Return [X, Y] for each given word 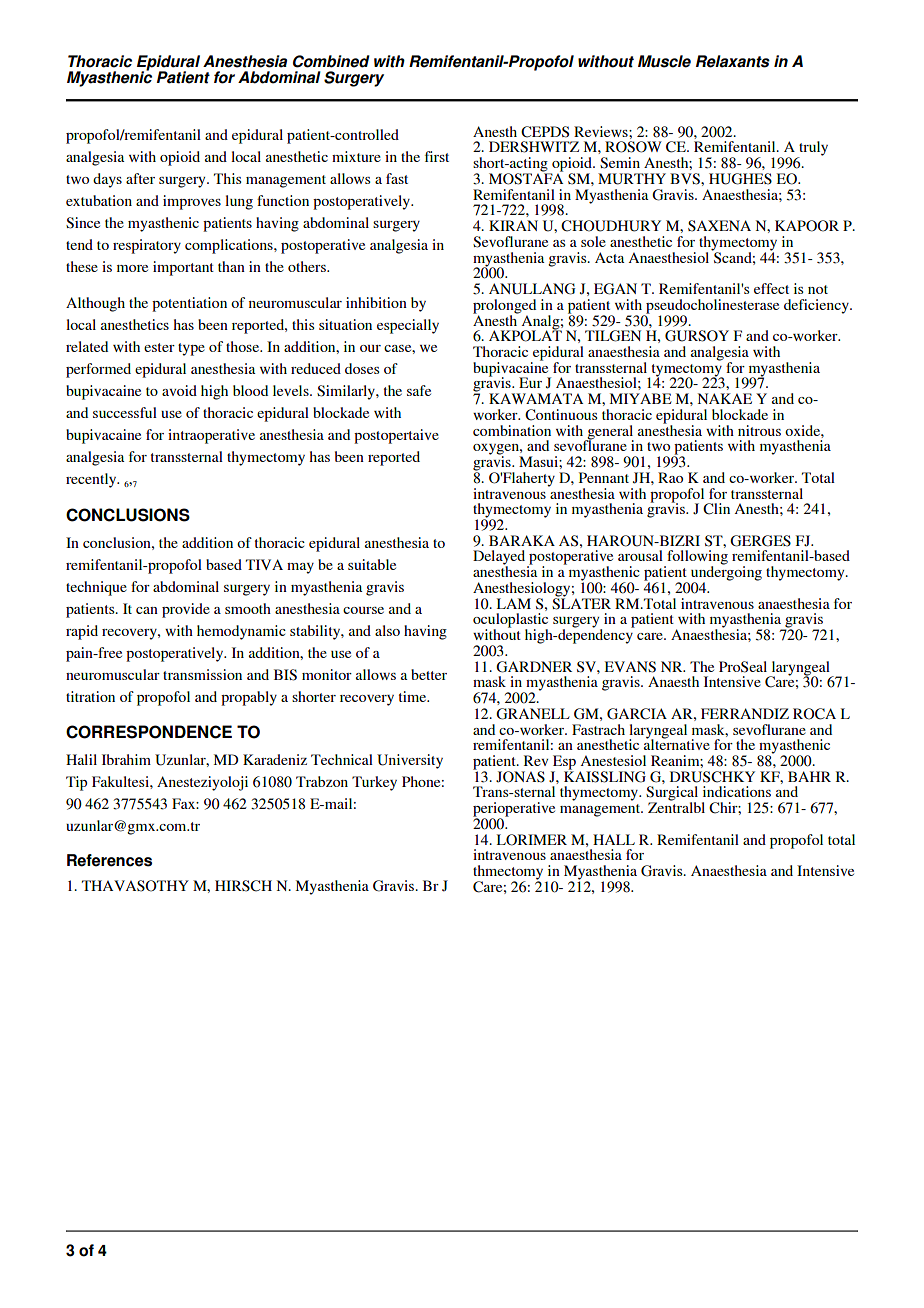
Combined [331, 61]
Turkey [374, 783]
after [140, 178]
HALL [614, 839]
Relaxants [733, 61]
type [191, 349]
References [109, 860]
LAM [514, 603]
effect [771, 288]
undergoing [726, 573]
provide [186, 610]
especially [408, 326]
